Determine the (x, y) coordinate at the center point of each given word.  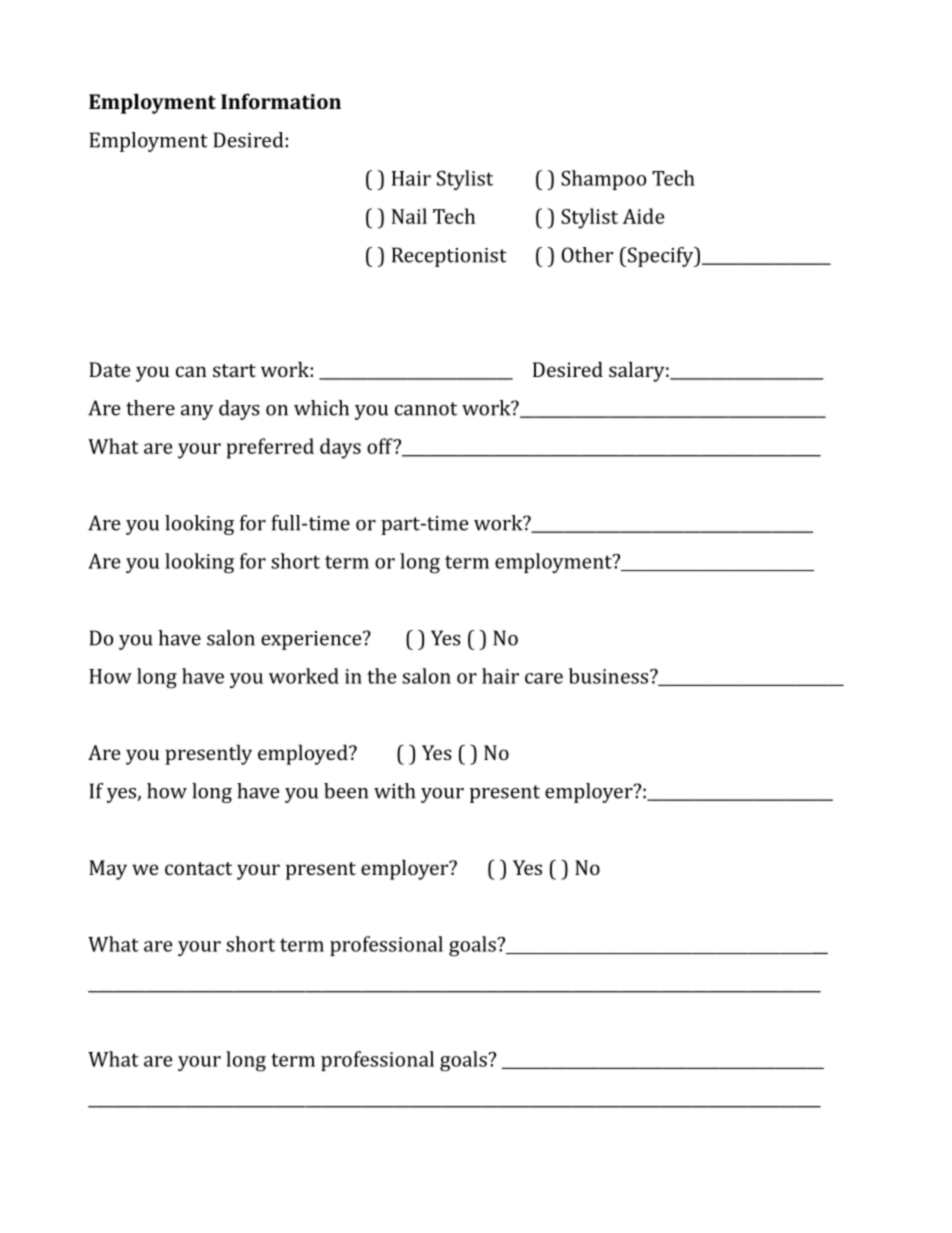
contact (198, 868)
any (197, 412)
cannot (426, 409)
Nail (409, 216)
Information (281, 101)
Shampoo (603, 180)
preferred (270, 448)
